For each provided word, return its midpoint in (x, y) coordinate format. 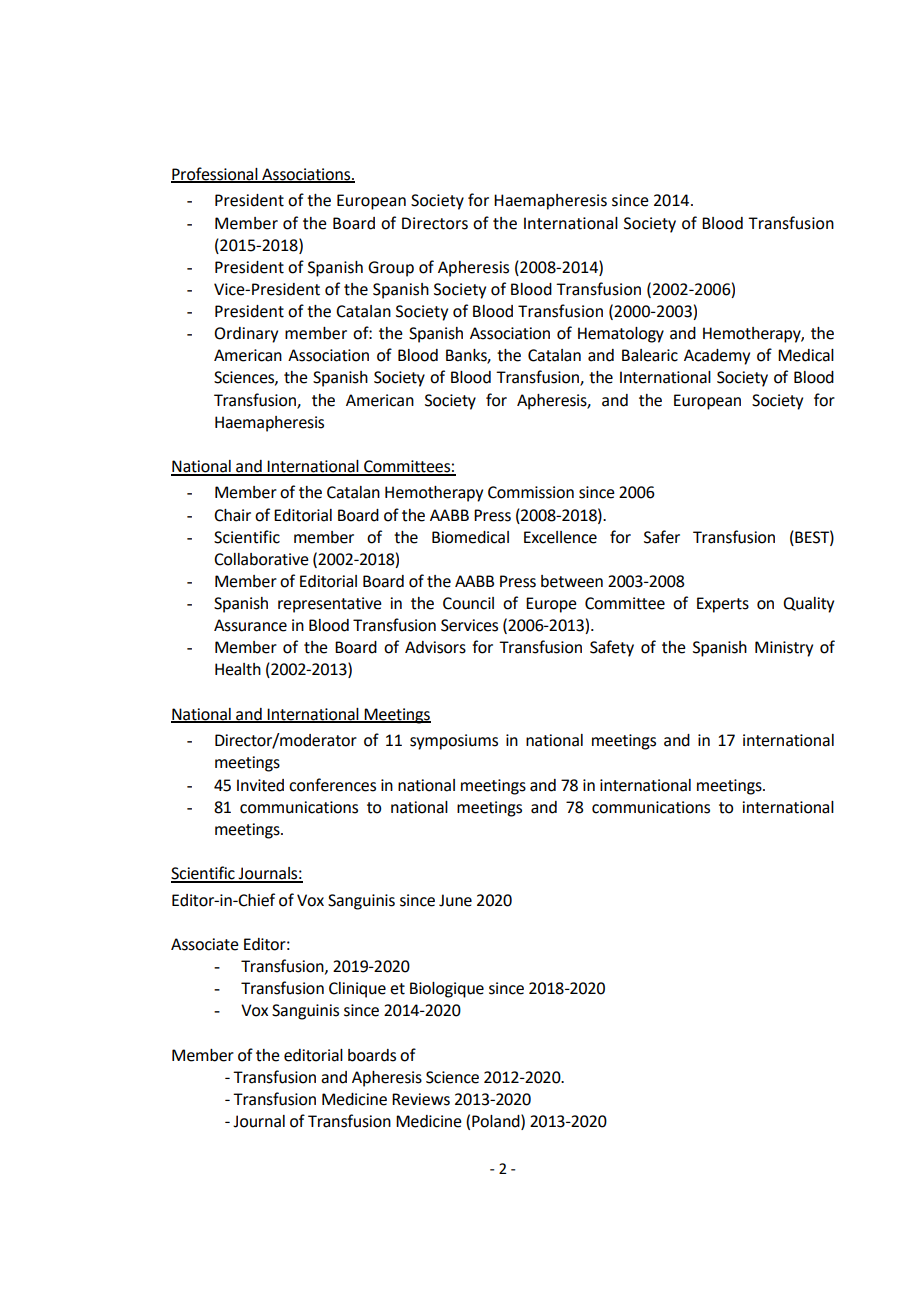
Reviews (421, 1099)
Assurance (250, 625)
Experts (723, 605)
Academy (717, 357)
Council (468, 603)
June (455, 900)
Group (391, 269)
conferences (332, 785)
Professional (215, 174)
